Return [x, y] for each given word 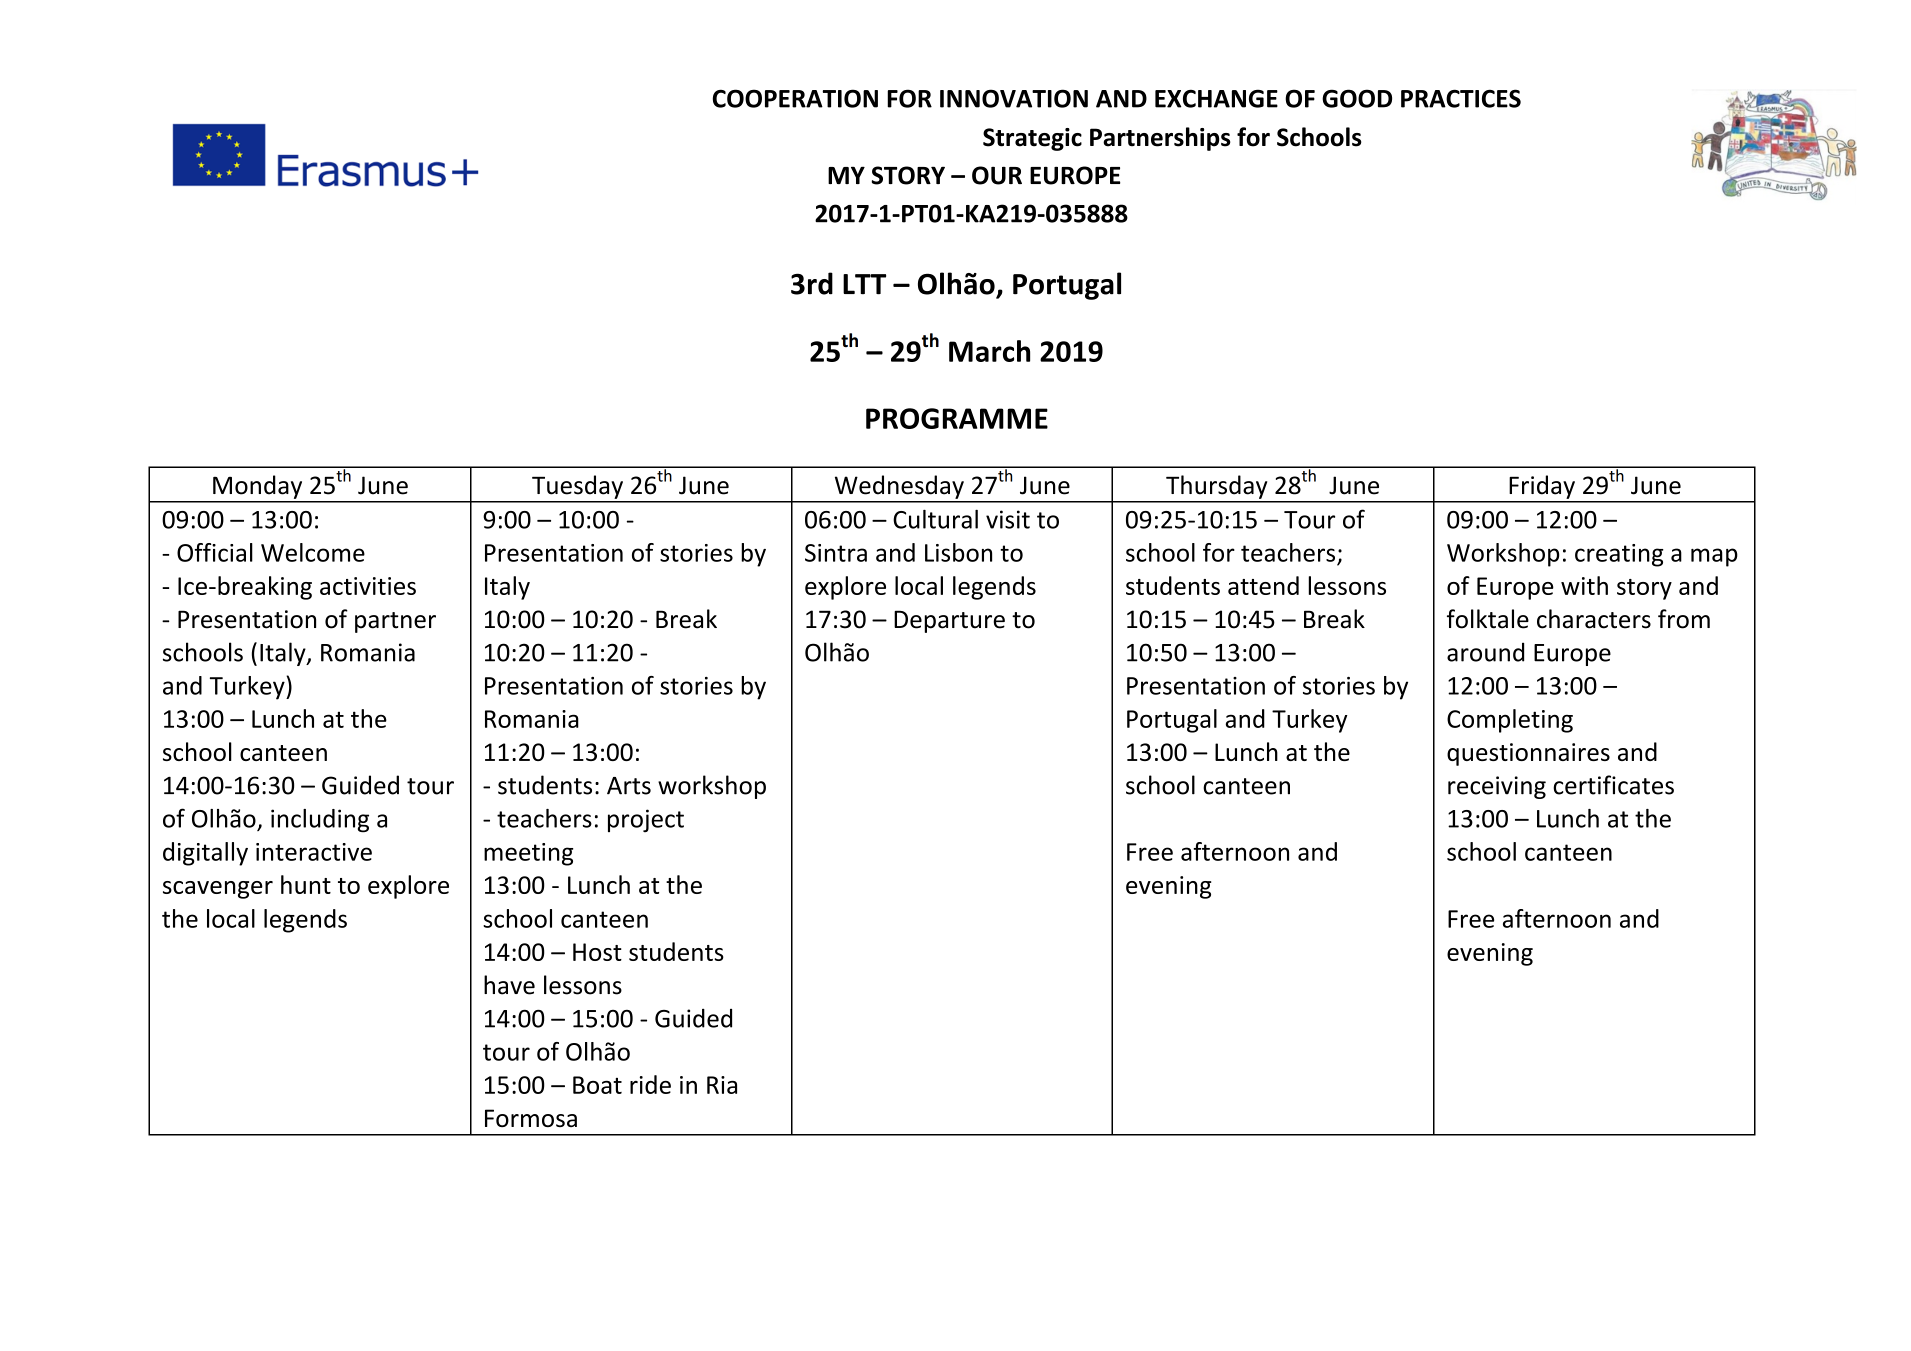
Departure [949, 621]
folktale [1488, 619]
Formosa [531, 1118]
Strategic [1032, 139]
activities [368, 586]
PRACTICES [1461, 98]
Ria [722, 1085]
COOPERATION [795, 98]
